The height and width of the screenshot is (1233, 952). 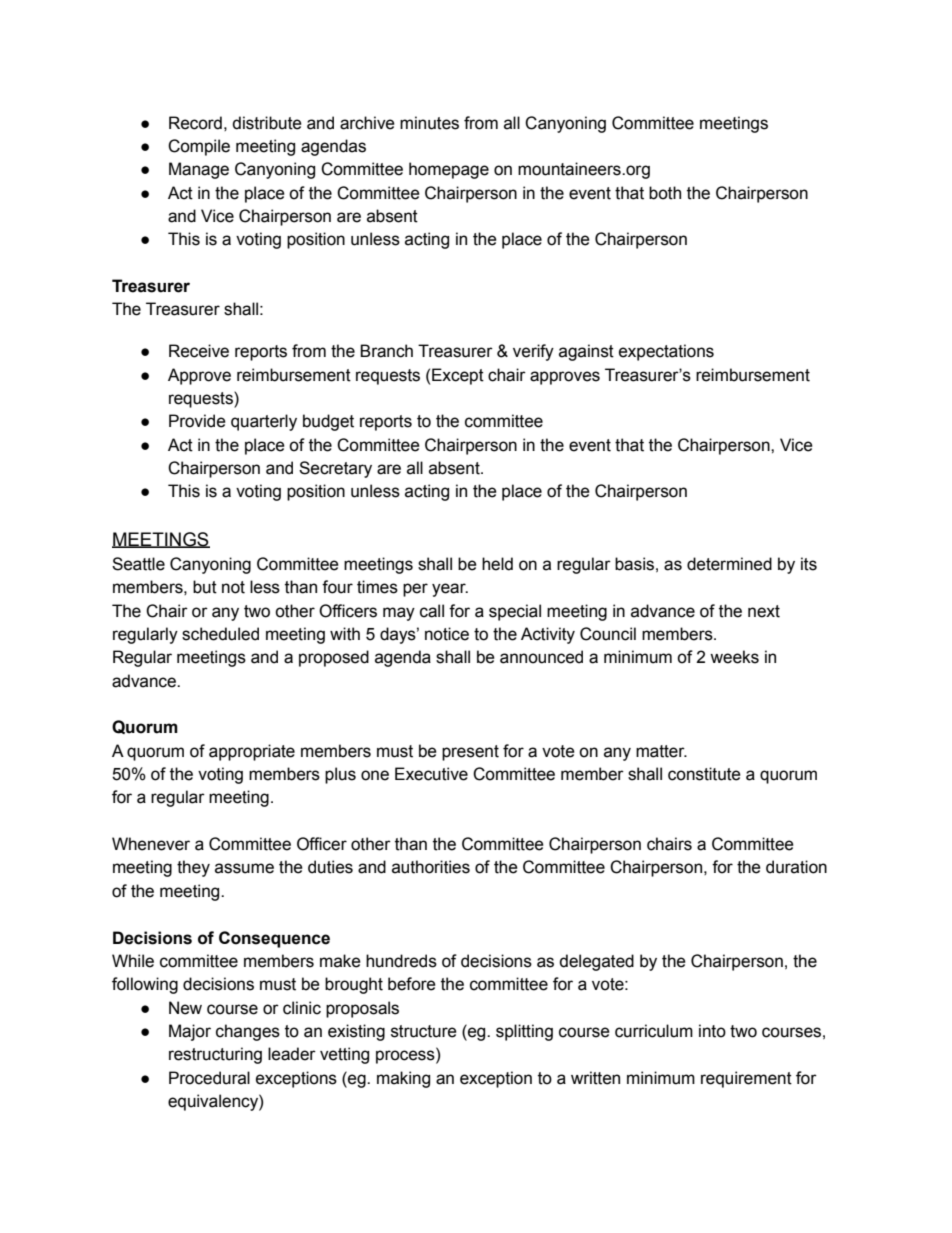 I want to click on next, so click(x=764, y=611).
